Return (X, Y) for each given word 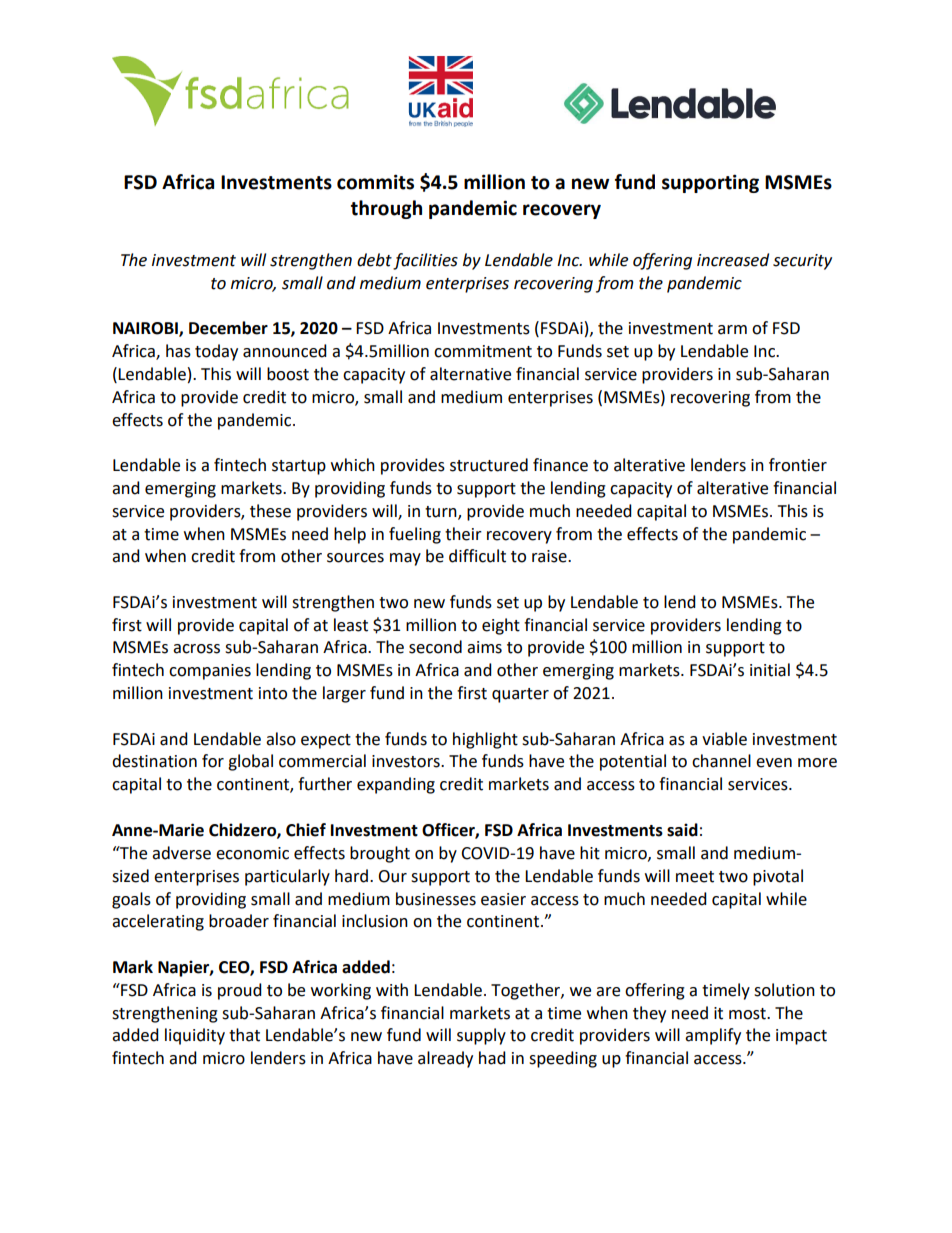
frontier (798, 465)
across (196, 649)
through (386, 209)
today (216, 352)
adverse (181, 853)
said (682, 830)
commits (375, 182)
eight (501, 626)
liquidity (195, 1036)
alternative (470, 374)
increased (733, 260)
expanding (396, 785)
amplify (713, 1036)
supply (481, 1036)
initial (770, 670)
